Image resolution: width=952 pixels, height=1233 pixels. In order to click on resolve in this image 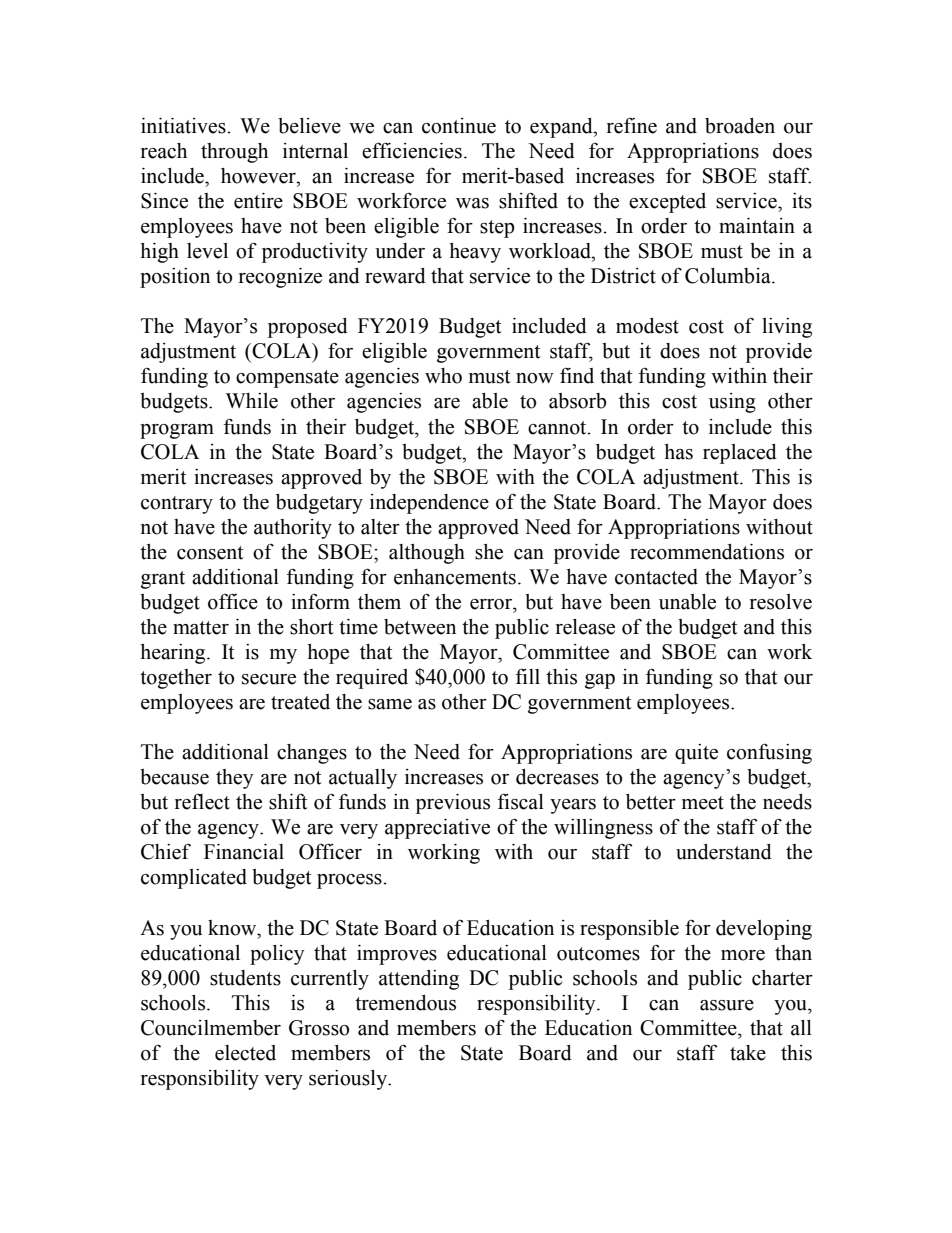, I will do `click(781, 602)`.
